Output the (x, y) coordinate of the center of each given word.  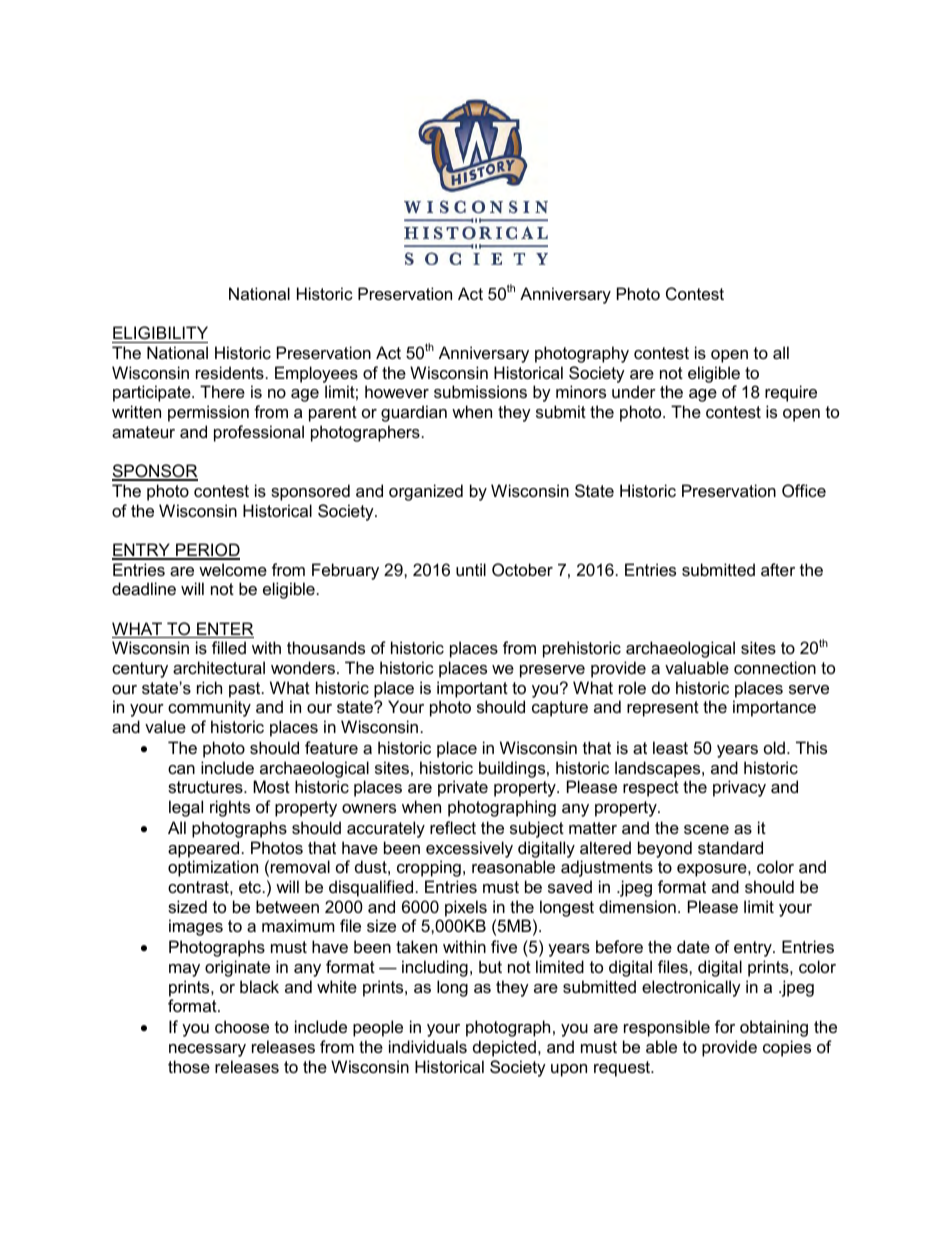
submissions (480, 391)
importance (774, 708)
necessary (207, 1050)
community (209, 708)
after (778, 569)
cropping (429, 868)
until (471, 569)
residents (230, 372)
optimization (213, 868)
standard (730, 847)
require (791, 393)
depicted (504, 1048)
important (472, 689)
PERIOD (207, 551)
